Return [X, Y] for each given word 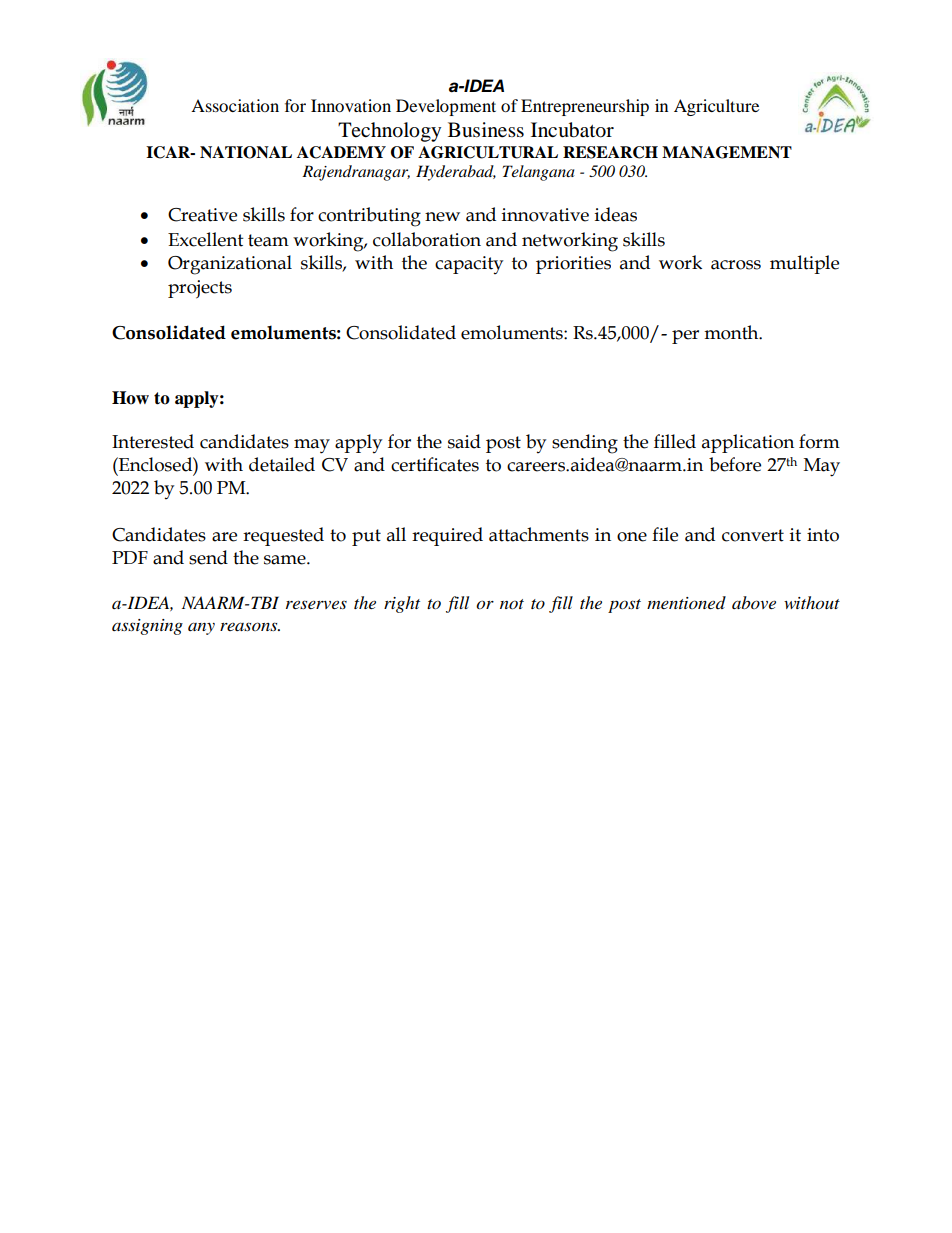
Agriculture [716, 107]
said [464, 441]
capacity [469, 265]
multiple [804, 264]
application [748, 443]
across [736, 265]
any [201, 628]
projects [200, 289]
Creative [202, 215]
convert [753, 535]
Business [486, 130]
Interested [153, 441]
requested [283, 536]
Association [235, 105]
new [442, 217]
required [447, 536]
